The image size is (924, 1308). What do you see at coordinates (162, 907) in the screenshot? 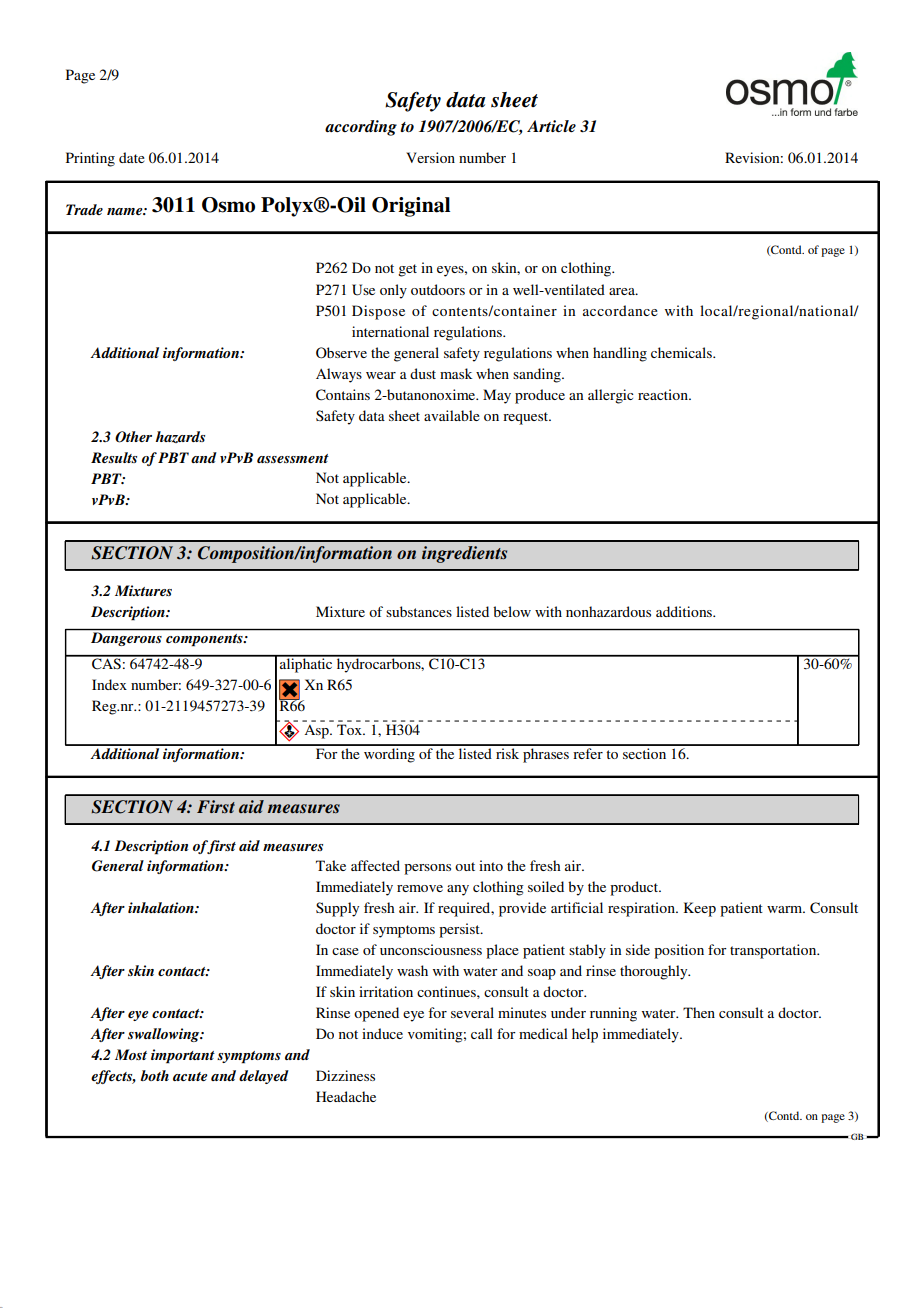
I see `inhalation` at bounding box center [162, 907].
